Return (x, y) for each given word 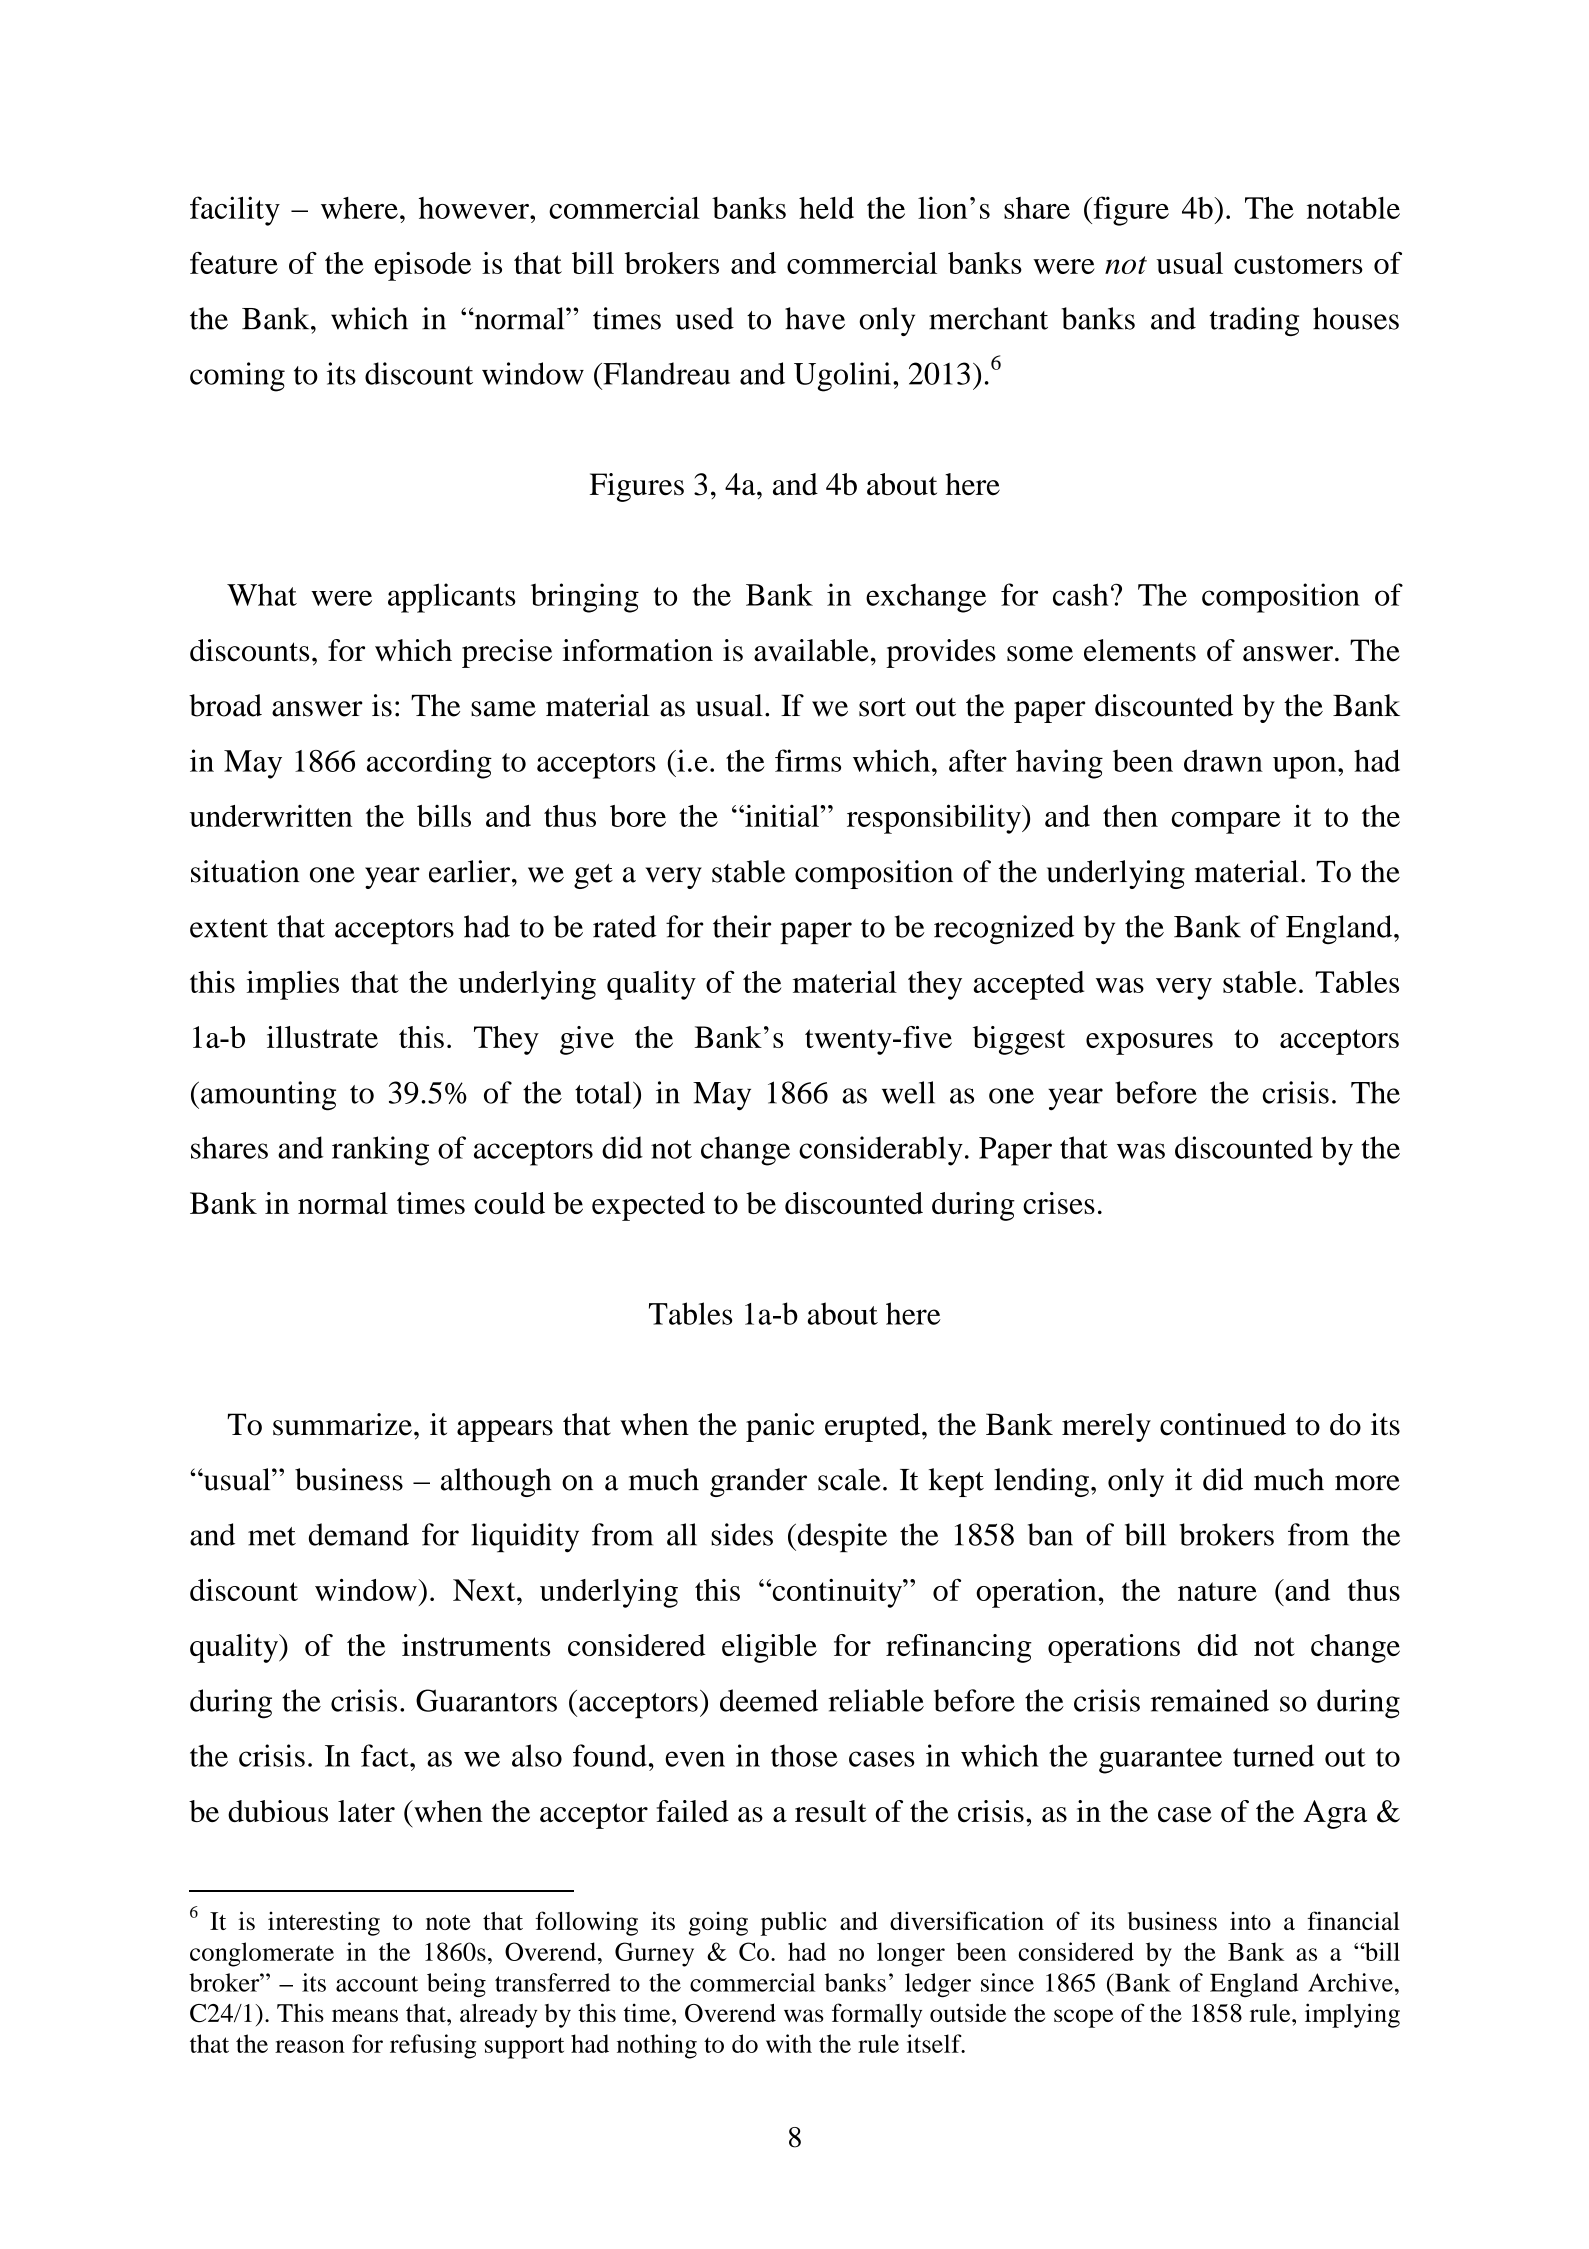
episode (422, 266)
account (377, 1984)
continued (1223, 1424)
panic (780, 1427)
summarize (342, 1424)
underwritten (271, 816)
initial (782, 815)
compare (1225, 823)
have (815, 318)
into (1250, 1920)
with (789, 2043)
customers (1298, 264)
